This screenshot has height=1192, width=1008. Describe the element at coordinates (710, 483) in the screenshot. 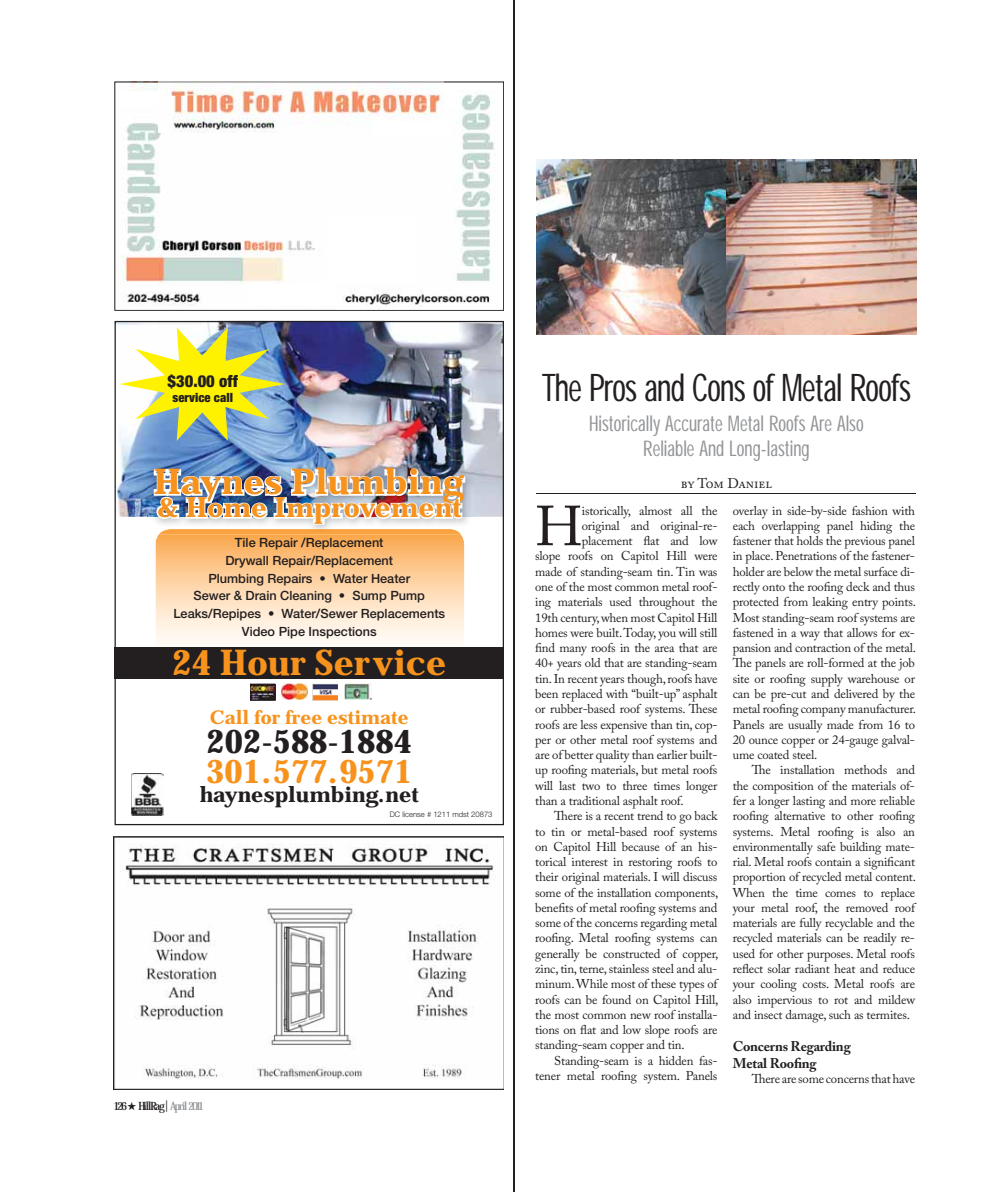

I see `Tom` at that location.
